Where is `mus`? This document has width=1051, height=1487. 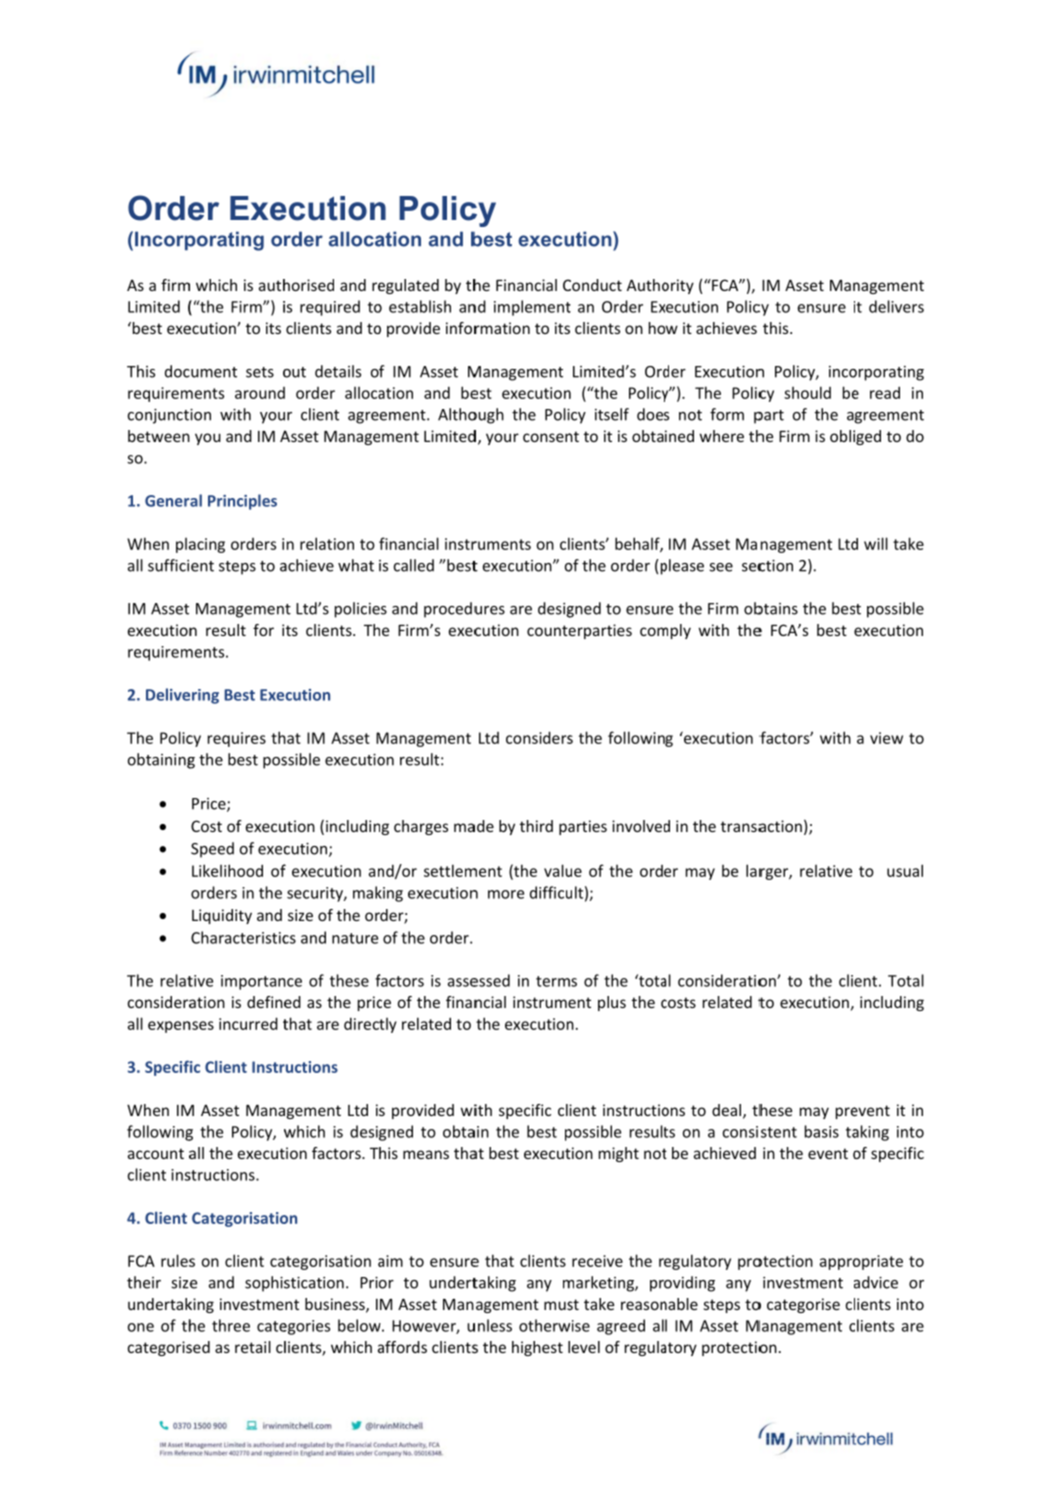 mus is located at coordinates (559, 1306).
